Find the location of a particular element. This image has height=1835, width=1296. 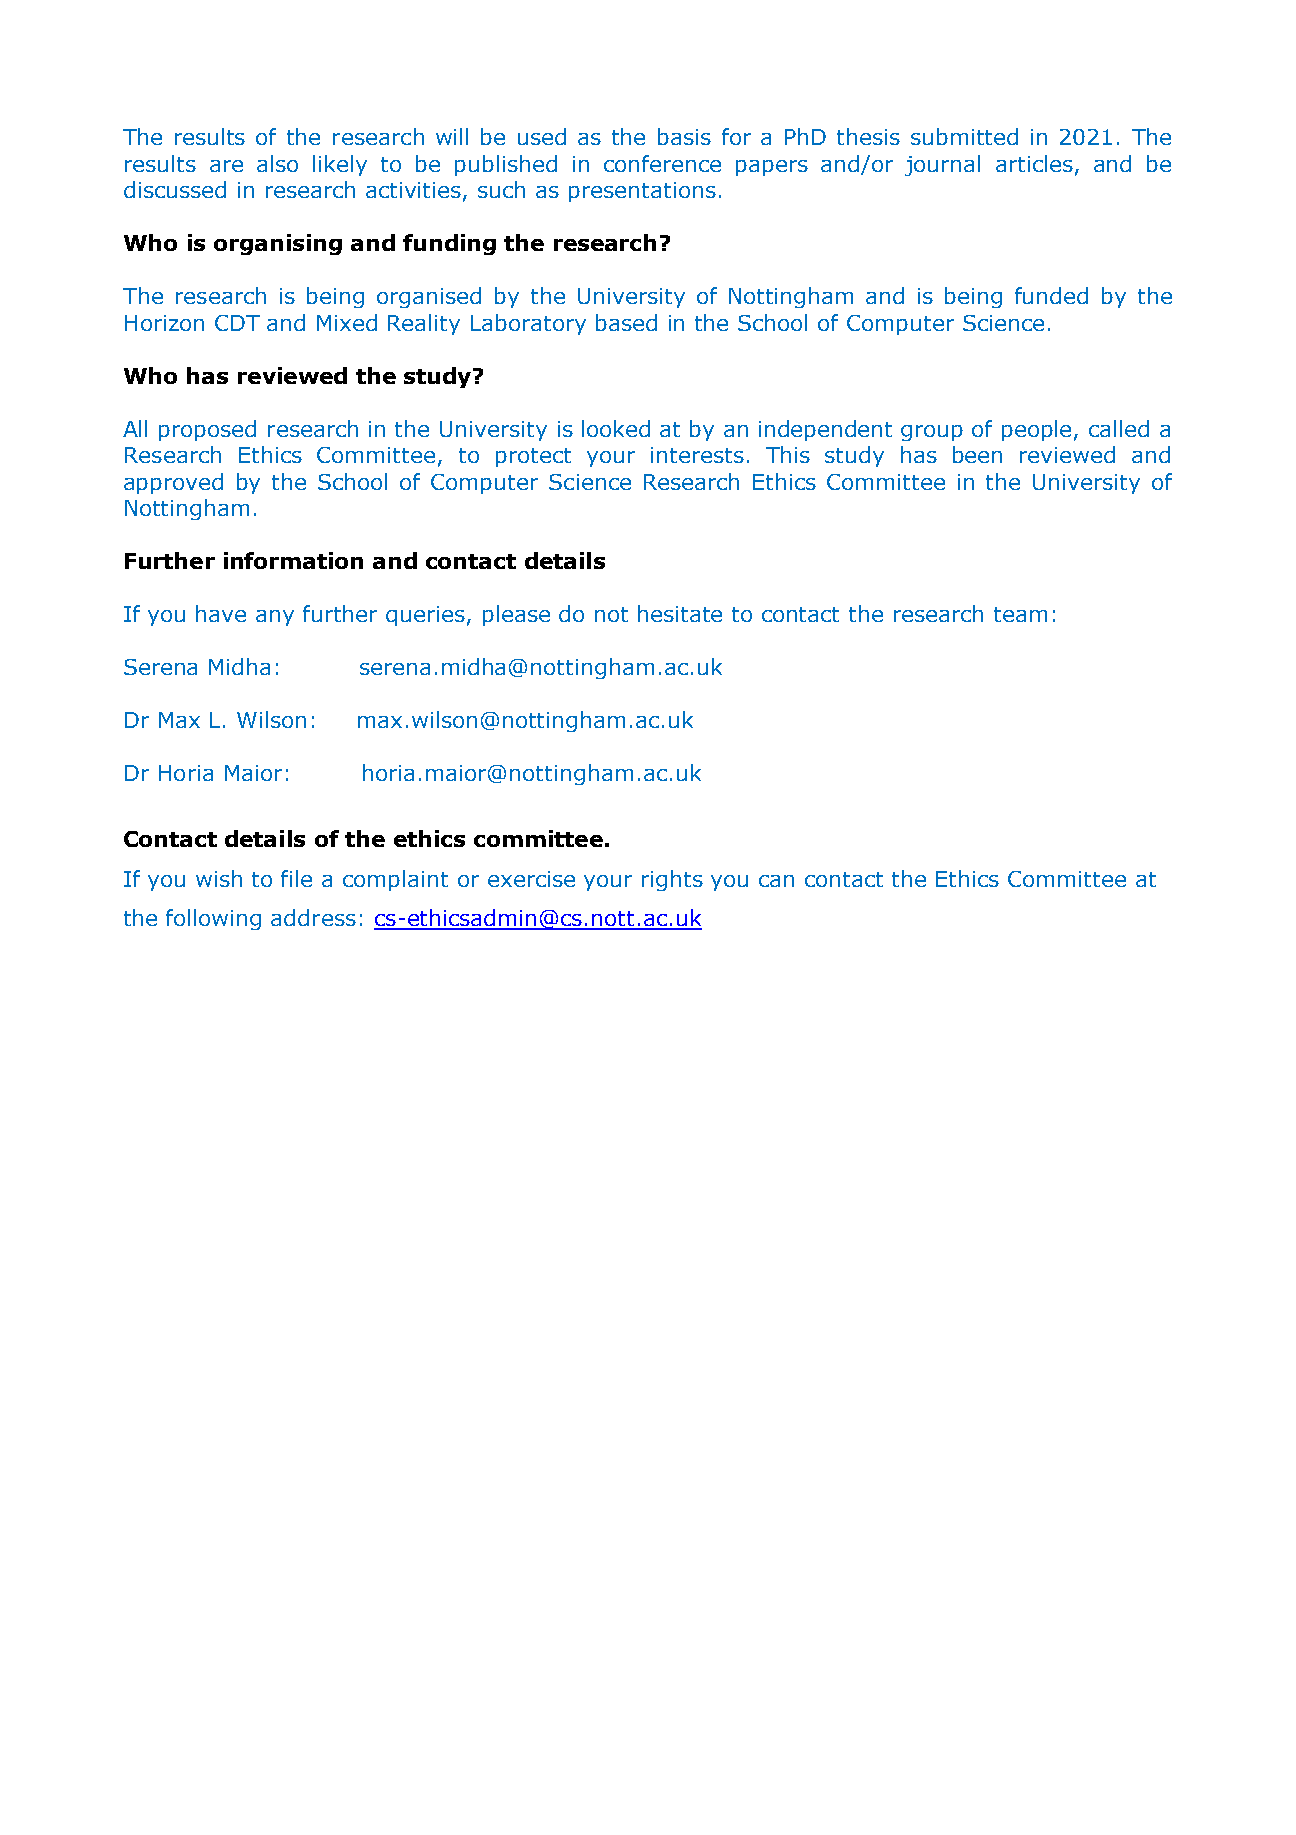

rights is located at coordinates (672, 880).
